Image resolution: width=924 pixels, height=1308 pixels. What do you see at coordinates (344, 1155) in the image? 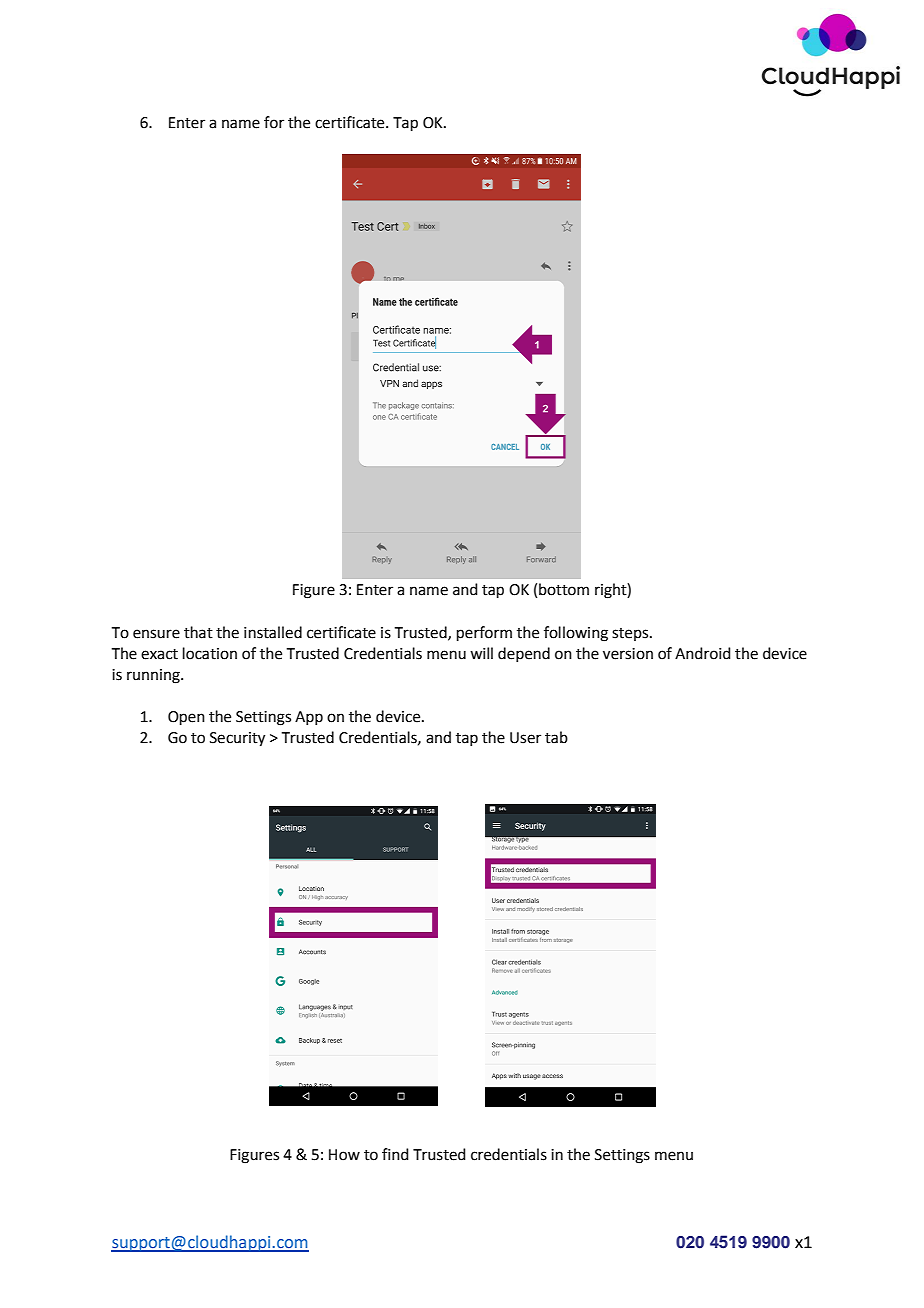
I see `How` at bounding box center [344, 1155].
